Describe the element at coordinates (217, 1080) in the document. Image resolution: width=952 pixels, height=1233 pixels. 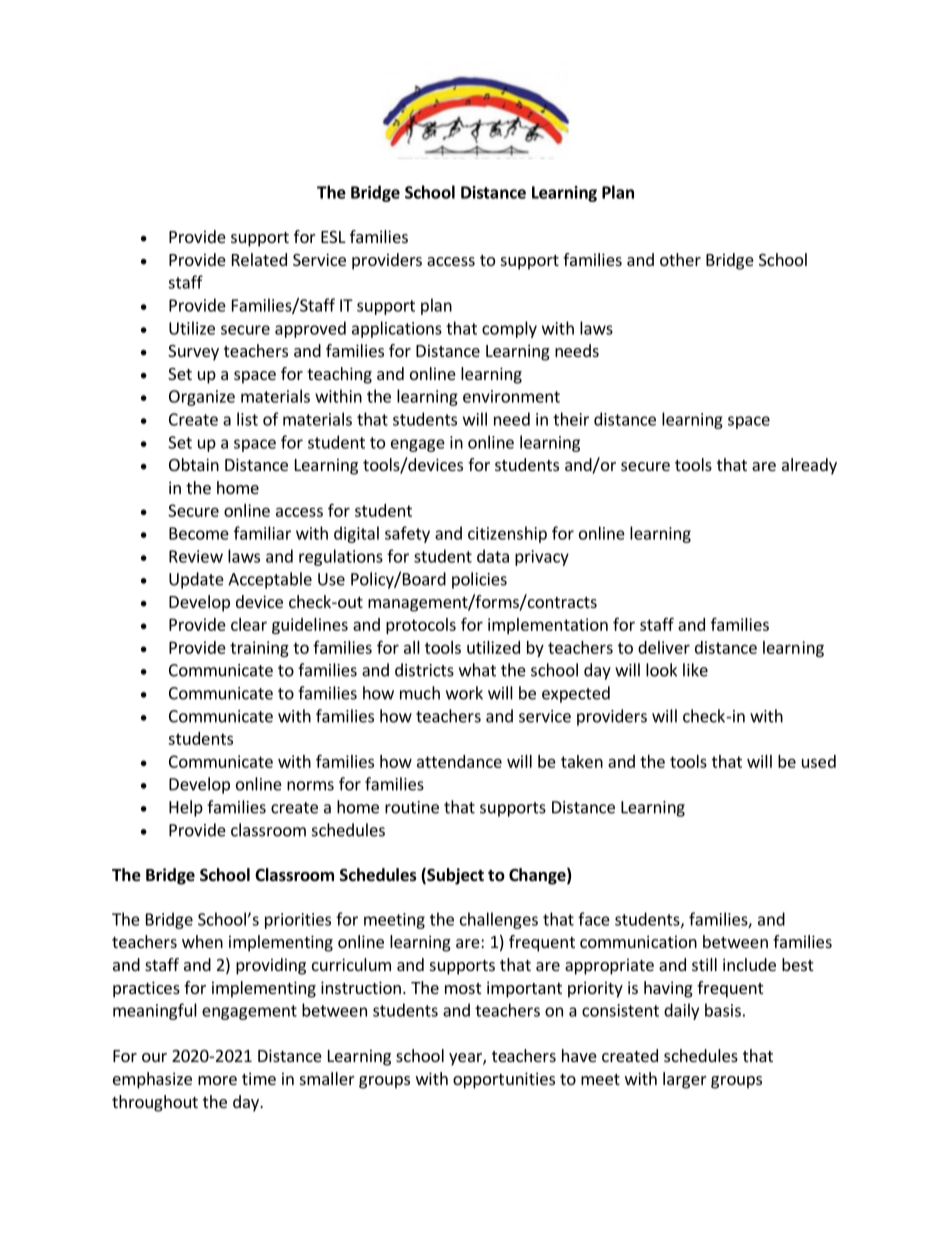
I see `more` at that location.
